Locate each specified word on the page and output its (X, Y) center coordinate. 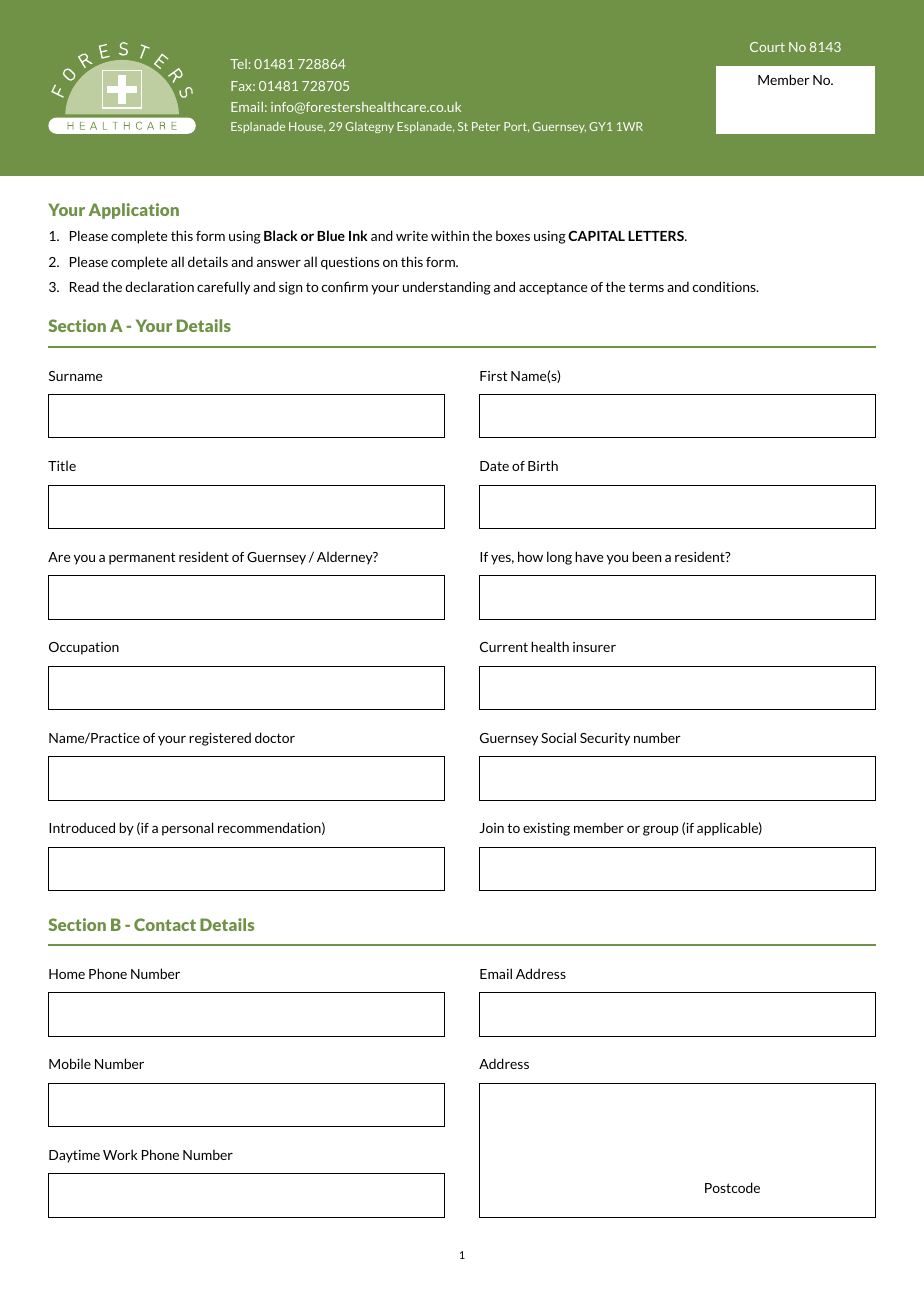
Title (62, 465)
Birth (543, 465)
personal (187, 829)
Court (767, 47)
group (661, 831)
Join (491, 828)
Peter (486, 126)
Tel (238, 64)
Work (120, 1154)
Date (494, 466)
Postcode (732, 1187)
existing (546, 829)
